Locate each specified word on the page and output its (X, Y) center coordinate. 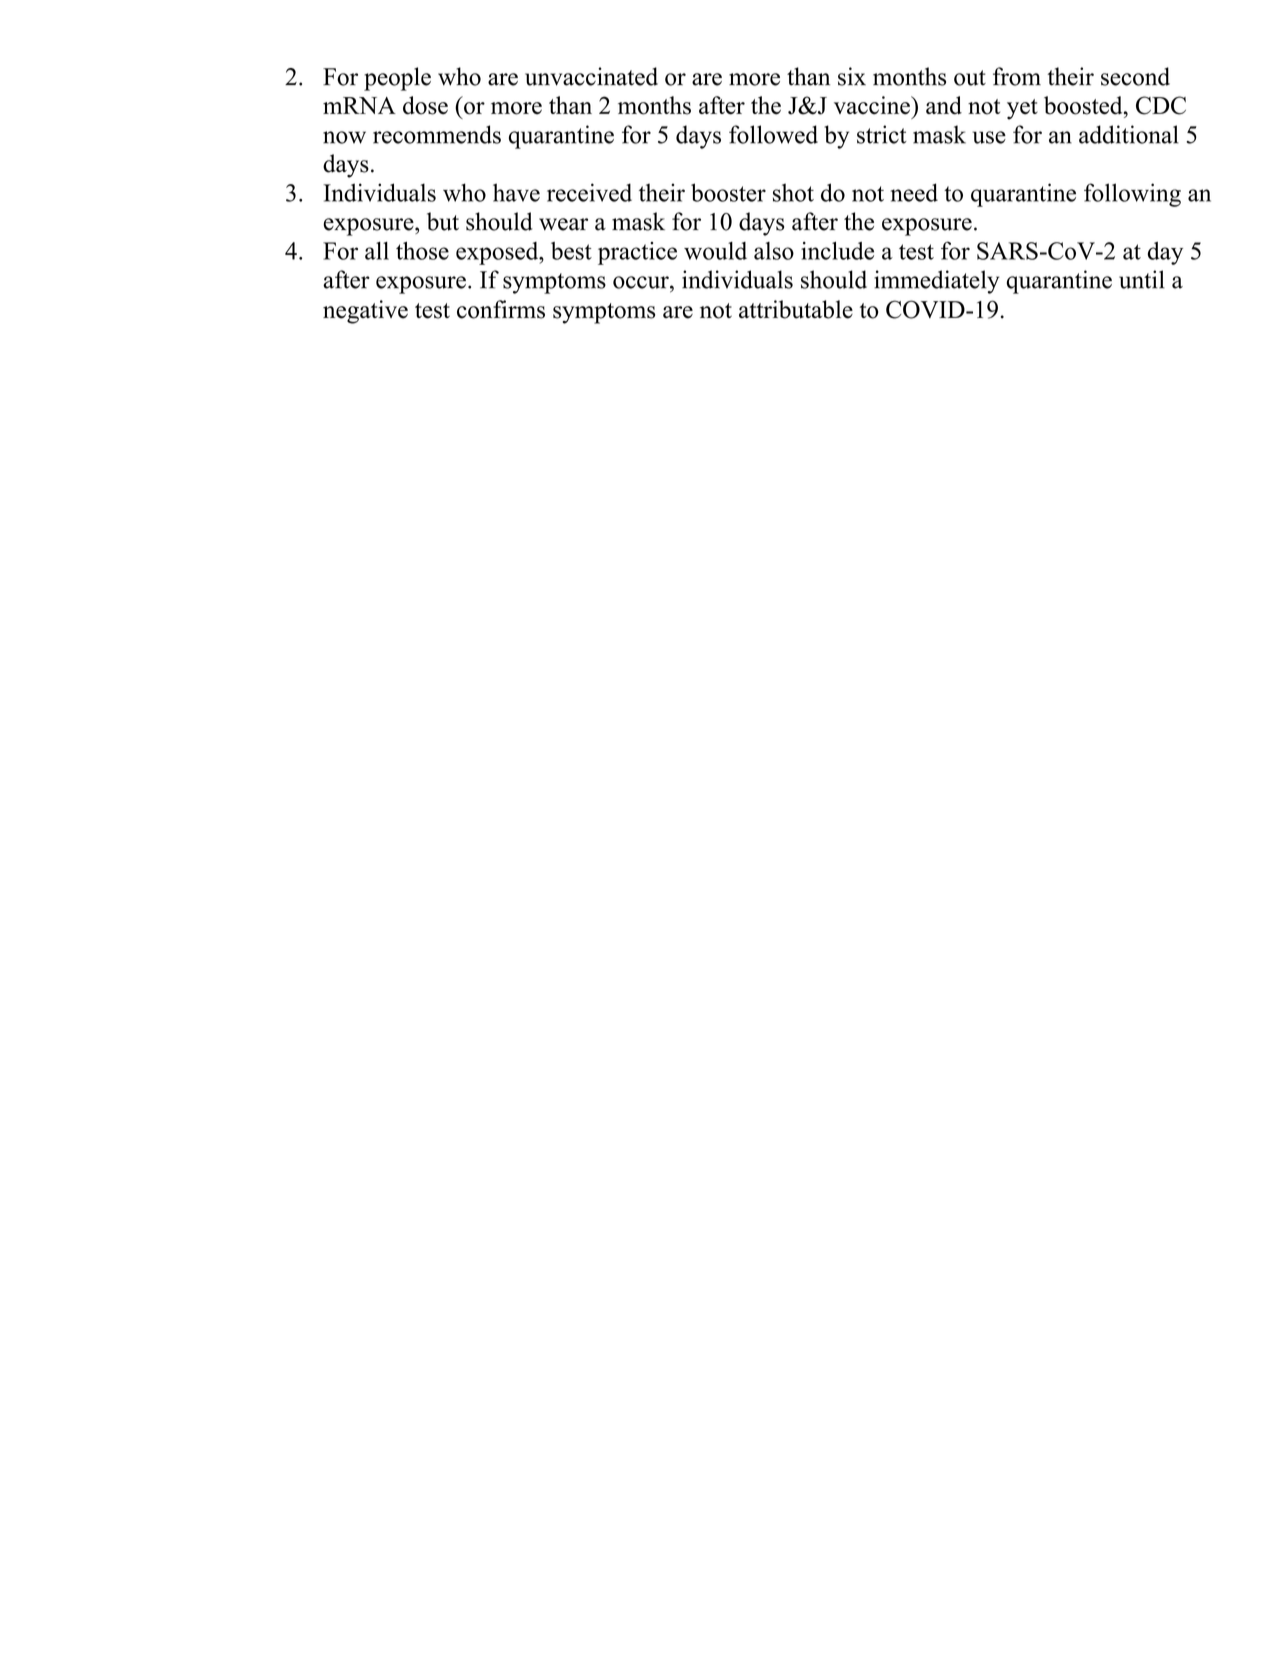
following (1132, 195)
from (1017, 76)
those (422, 251)
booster (728, 192)
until (1142, 279)
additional (1129, 134)
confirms (501, 309)
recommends (437, 134)
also (774, 251)
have (516, 192)
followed (773, 134)
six (852, 76)
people (397, 79)
